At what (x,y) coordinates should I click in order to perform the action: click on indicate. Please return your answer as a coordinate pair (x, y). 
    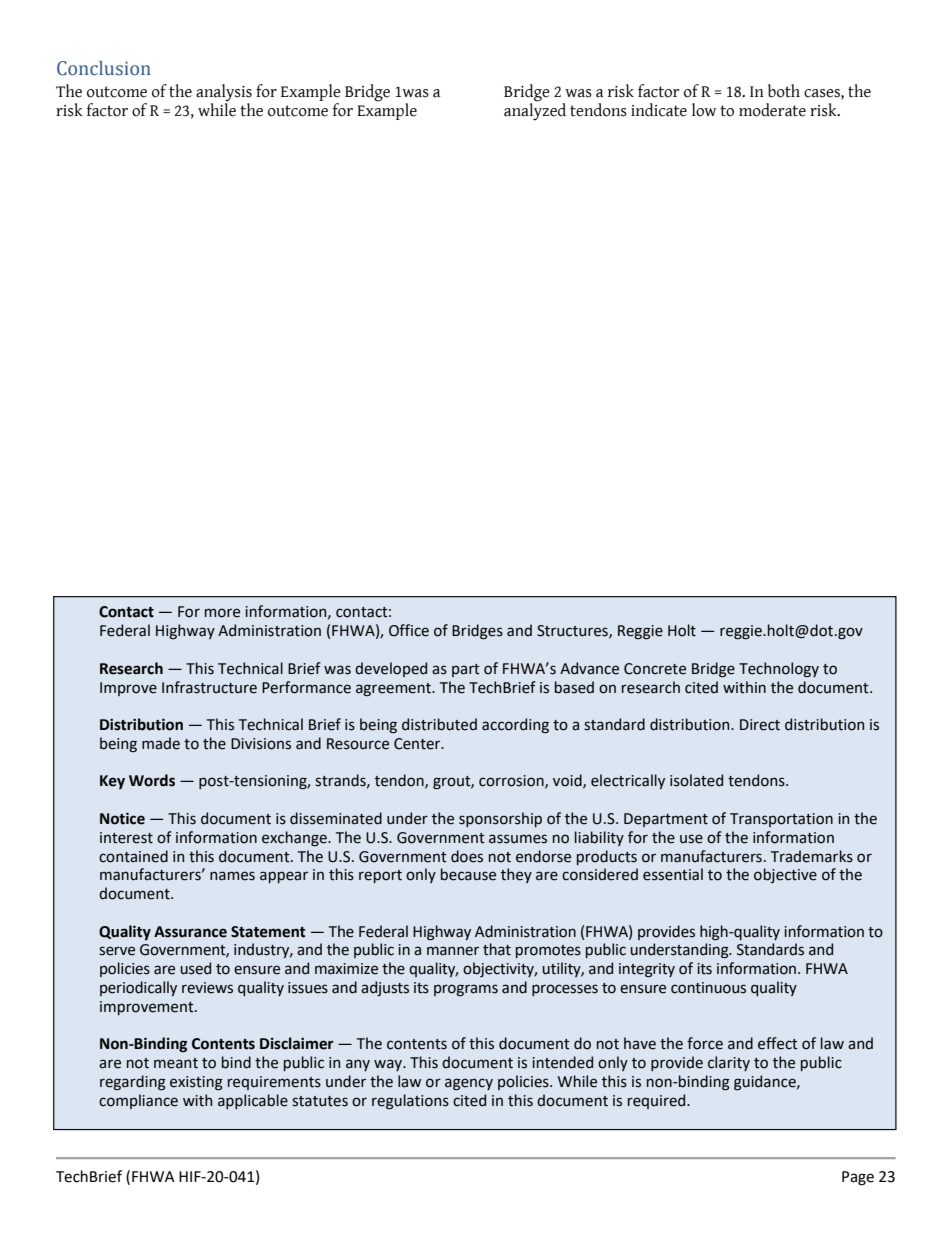
    Looking at the image, I should click on (659, 110).
